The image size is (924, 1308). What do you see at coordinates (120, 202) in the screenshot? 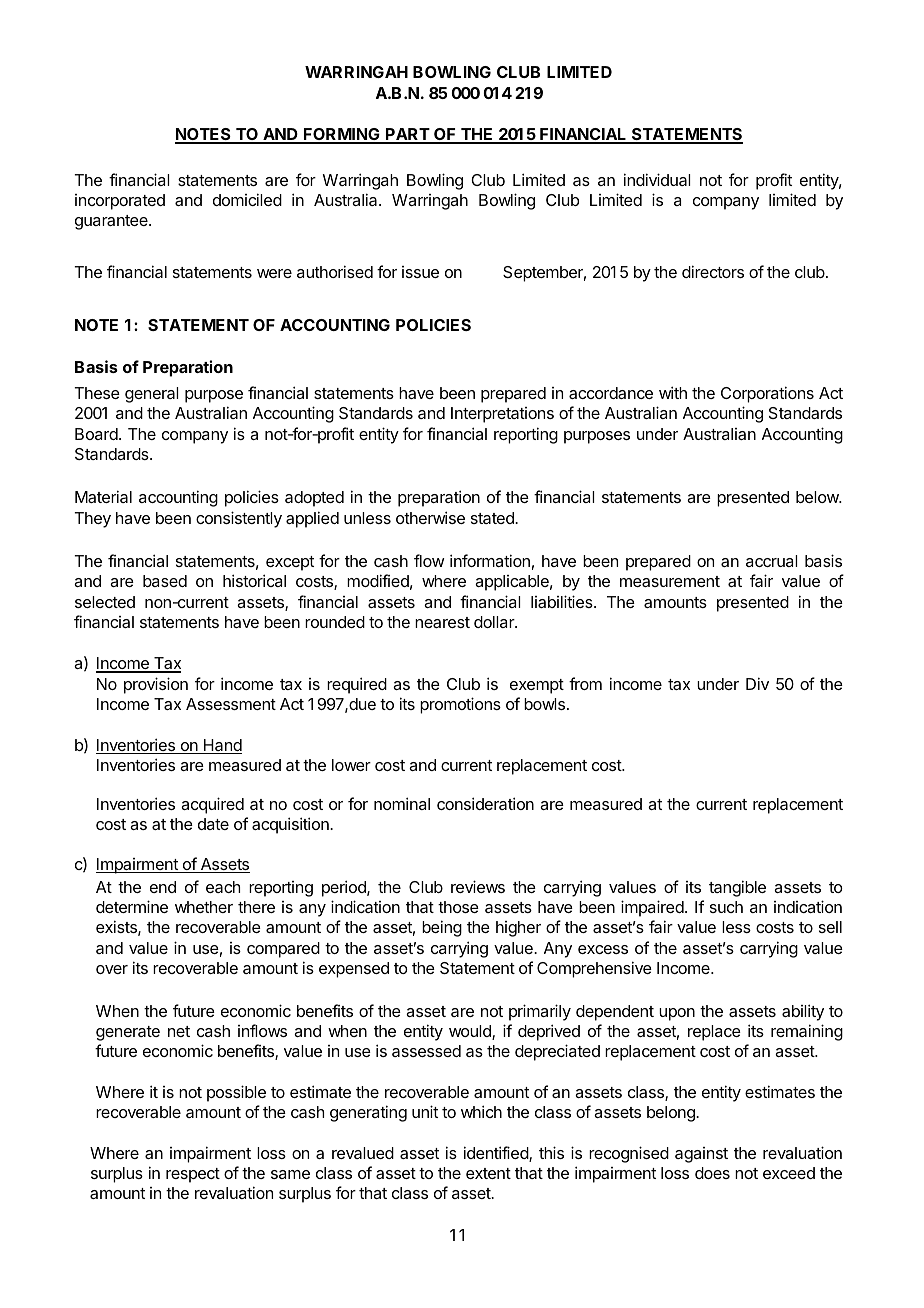
I see `incorporated` at bounding box center [120, 202].
